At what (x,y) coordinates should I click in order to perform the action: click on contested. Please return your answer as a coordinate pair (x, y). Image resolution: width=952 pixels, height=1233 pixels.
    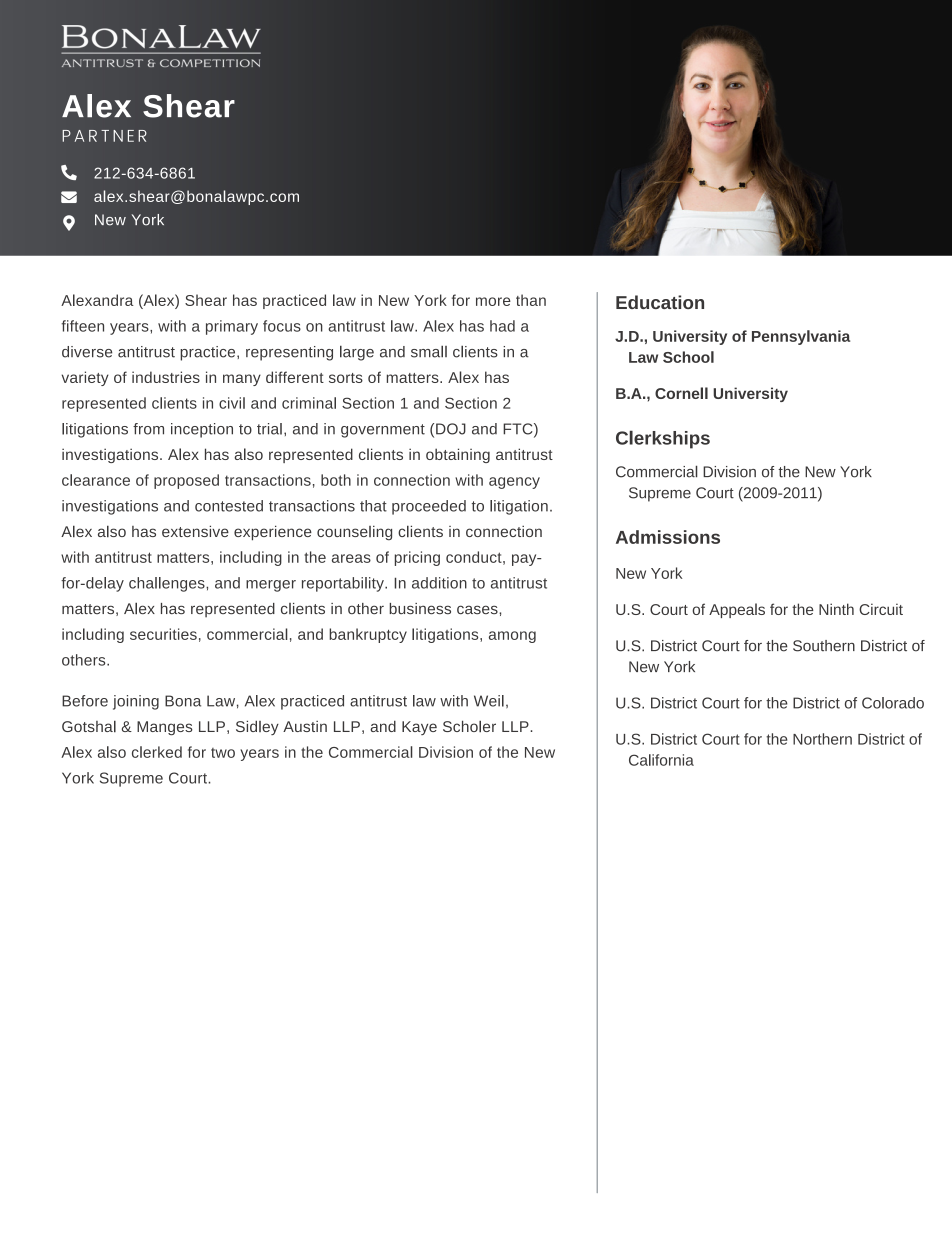
    Looking at the image, I should click on (229, 506).
